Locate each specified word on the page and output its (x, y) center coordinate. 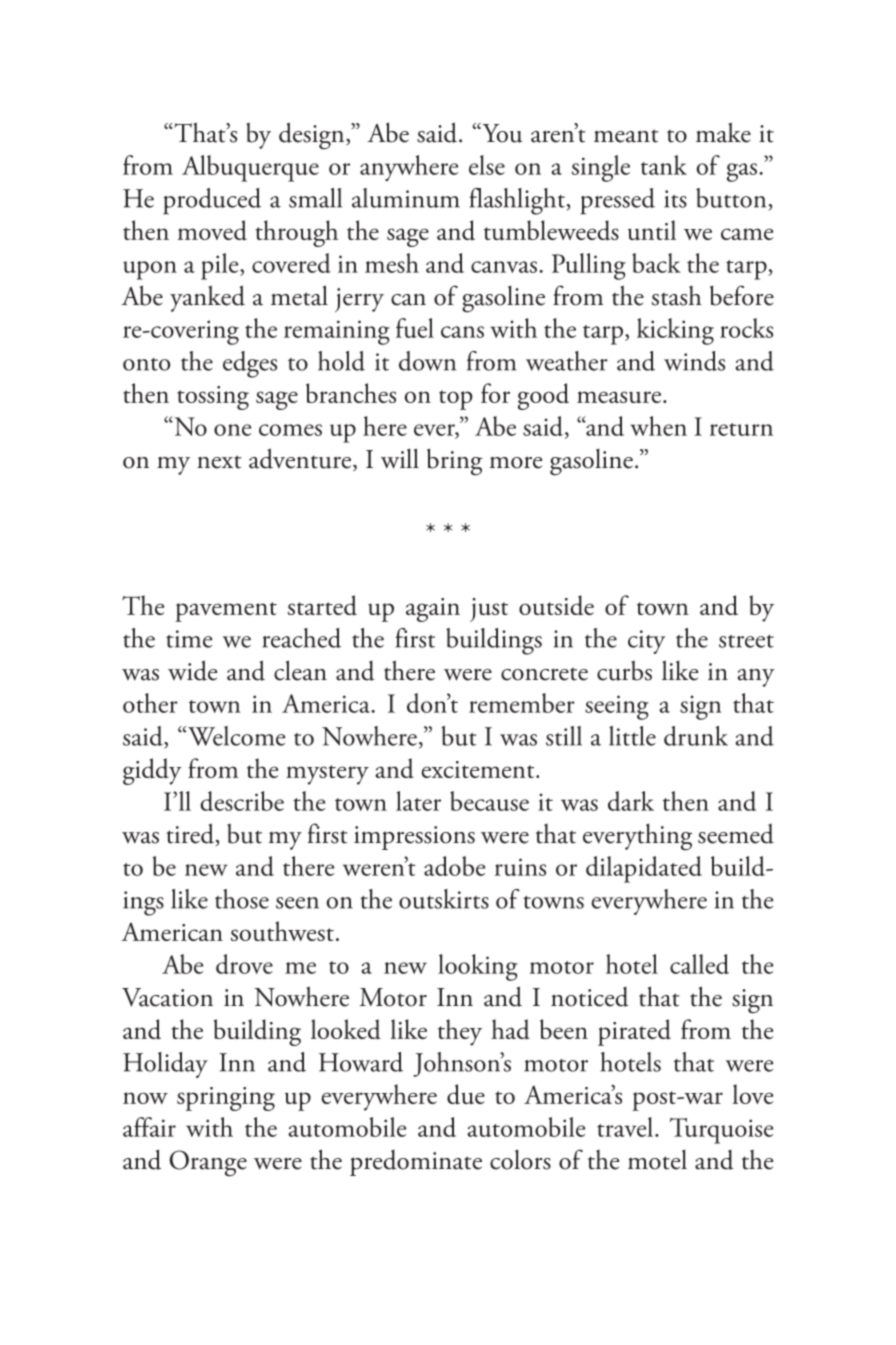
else (487, 165)
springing (226, 1099)
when (658, 426)
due (466, 1094)
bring (454, 462)
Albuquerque (250, 168)
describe (242, 801)
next (219, 462)
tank (664, 165)
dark (631, 801)
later (418, 801)
